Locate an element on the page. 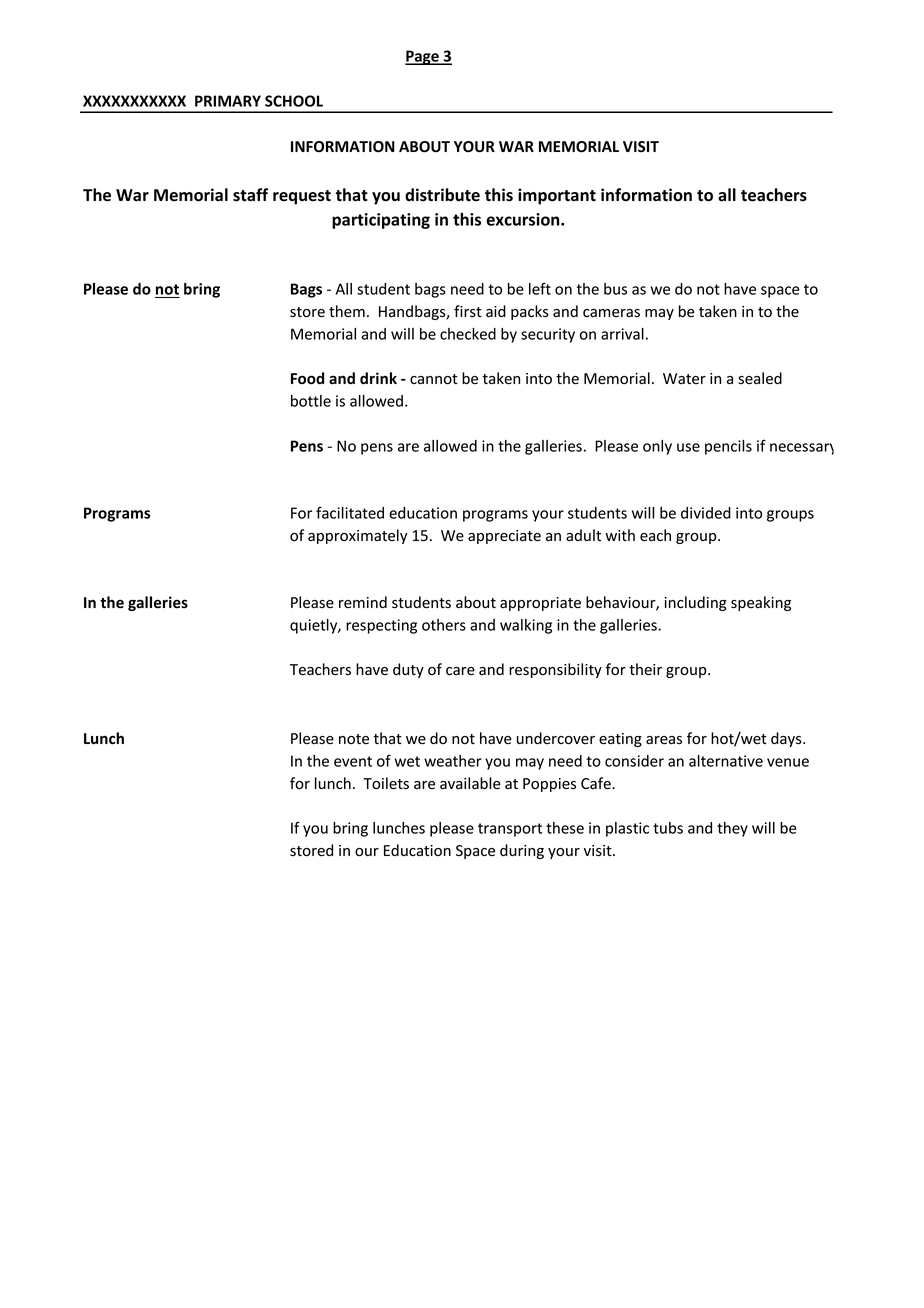 The height and width of the page is (1308, 924). including is located at coordinates (695, 603).
